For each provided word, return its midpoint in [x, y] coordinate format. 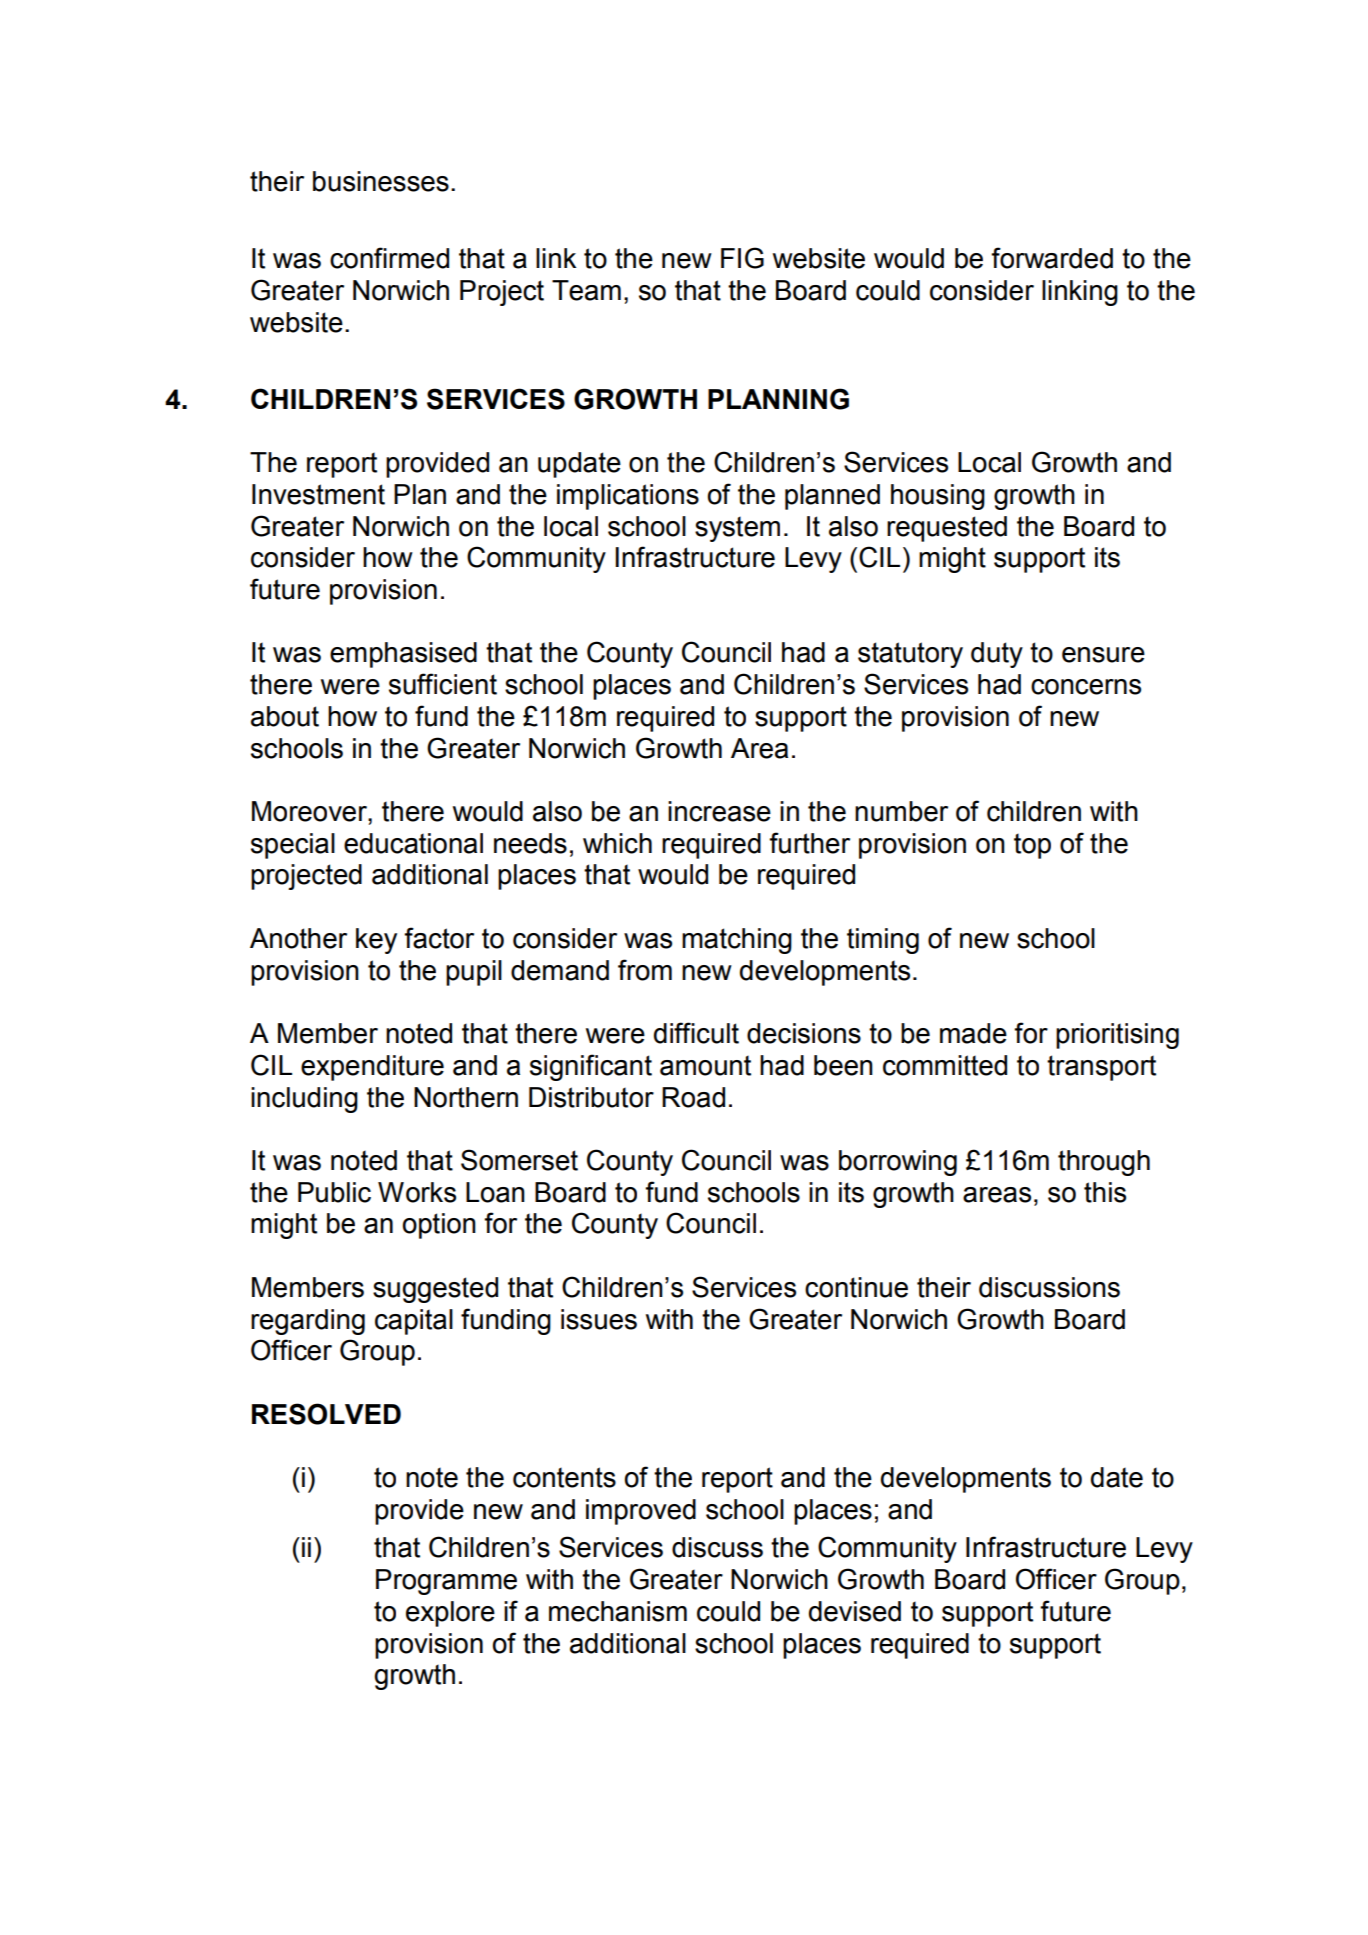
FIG [742, 258]
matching [737, 941]
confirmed [389, 258]
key [376, 941]
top [1032, 846]
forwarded [1052, 258]
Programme [446, 1582]
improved [641, 1512]
